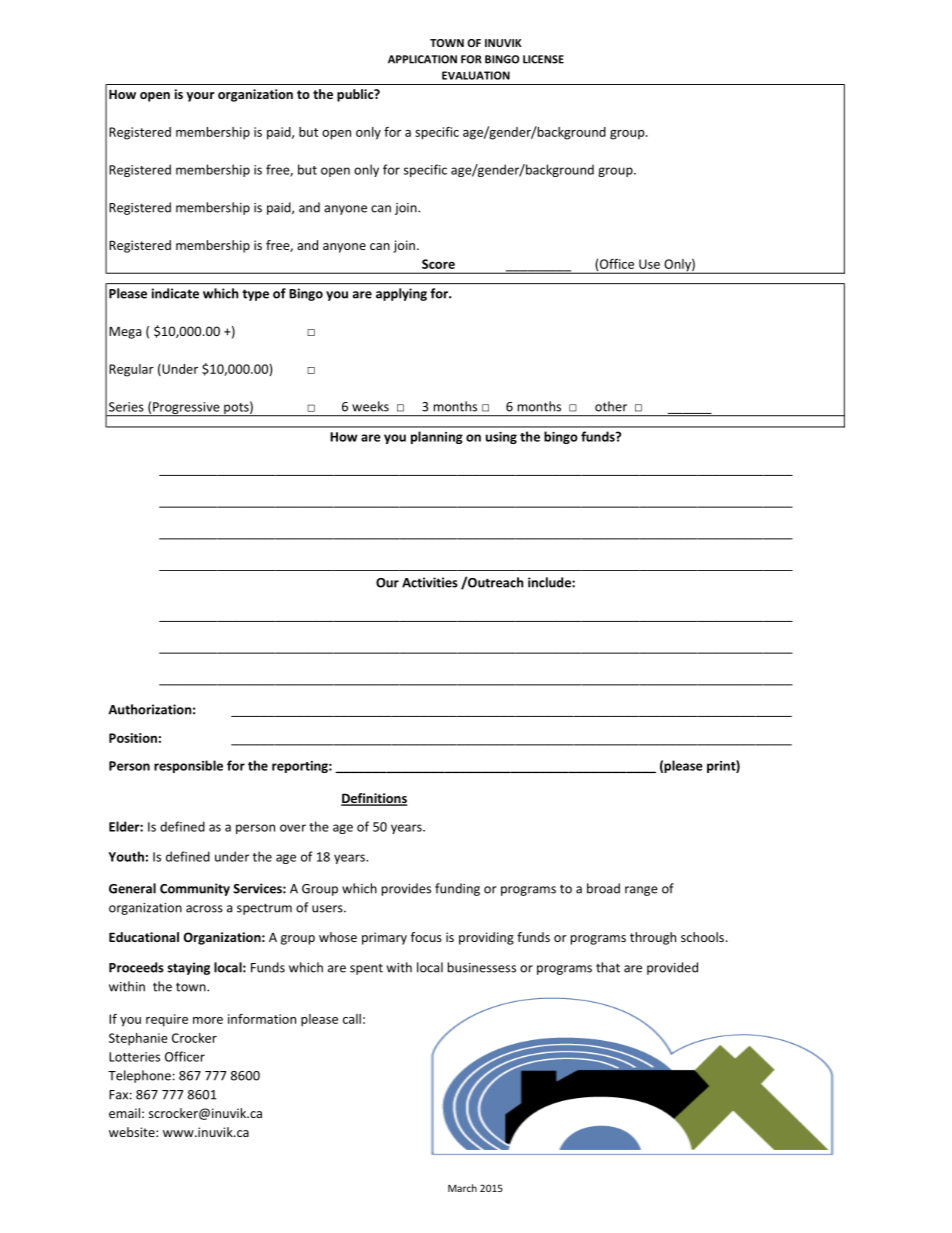 This screenshot has height=1233, width=952. I want to click on your, so click(200, 97).
